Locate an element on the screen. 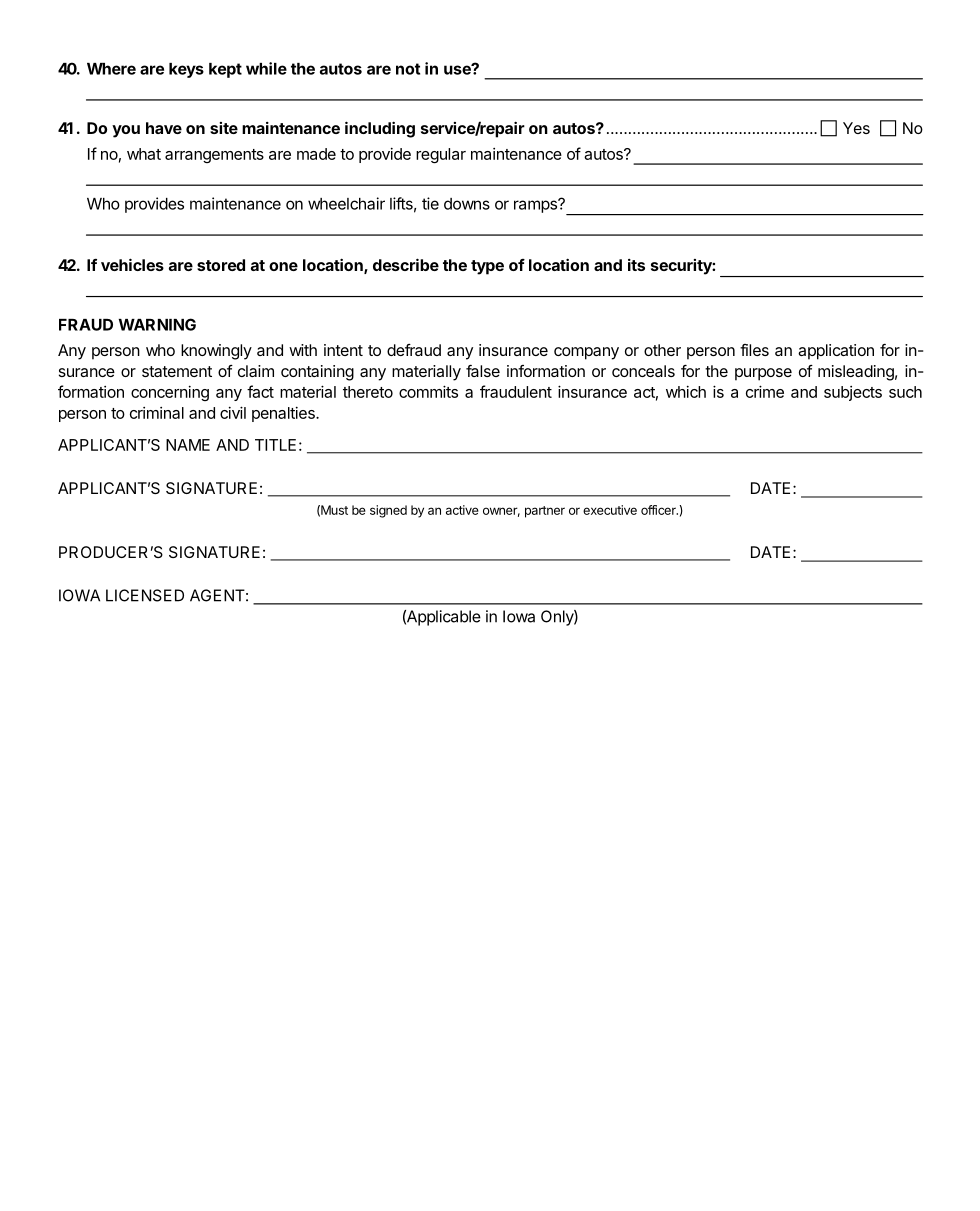 This screenshot has height=1211, width=980. ramps is located at coordinates (536, 206).
